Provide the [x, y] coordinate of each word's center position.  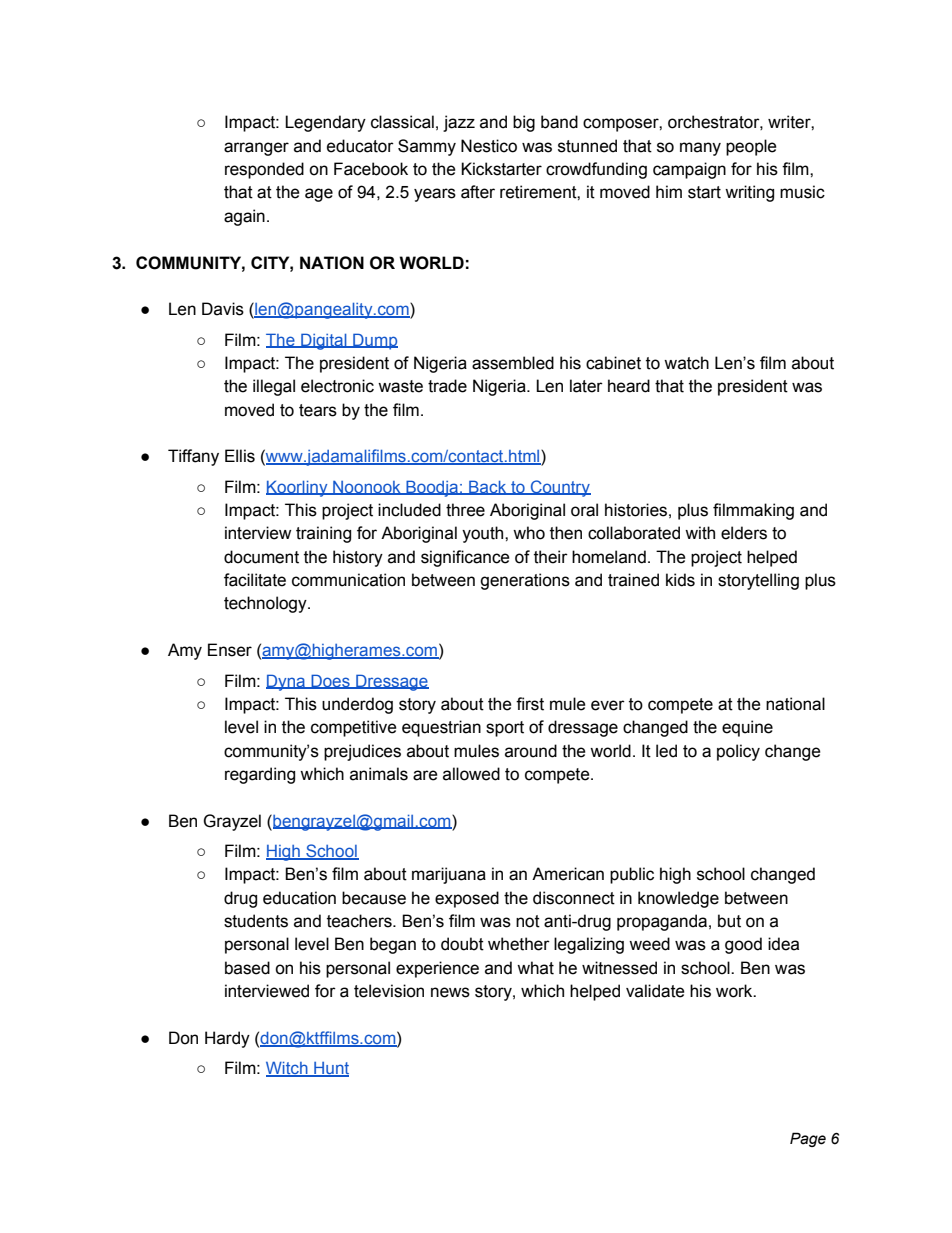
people [751, 147]
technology [266, 604]
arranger [256, 149]
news [450, 992]
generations [525, 581]
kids [680, 580]
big [524, 123]
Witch [288, 1069]
